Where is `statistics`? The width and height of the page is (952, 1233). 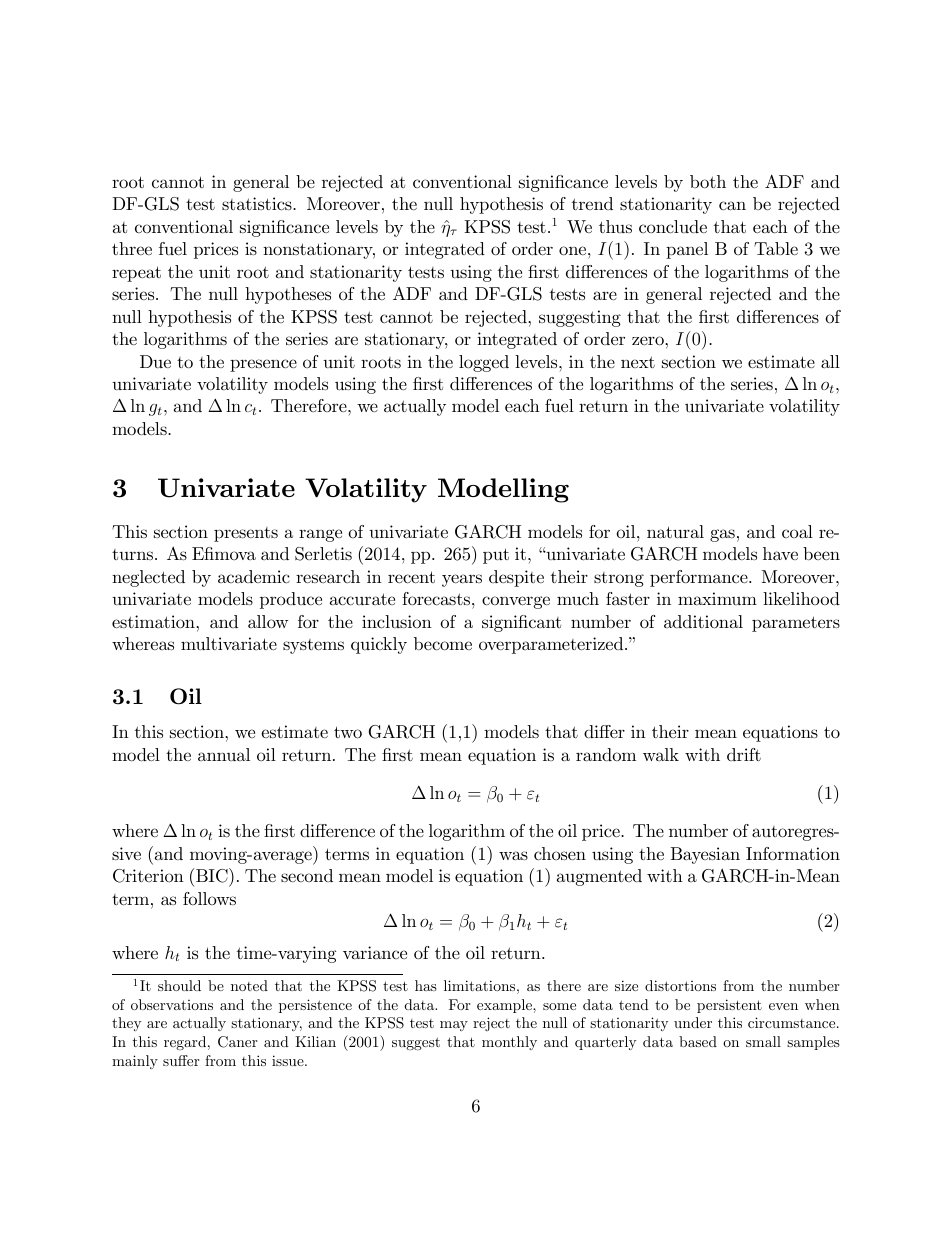 statistics is located at coordinates (258, 204).
